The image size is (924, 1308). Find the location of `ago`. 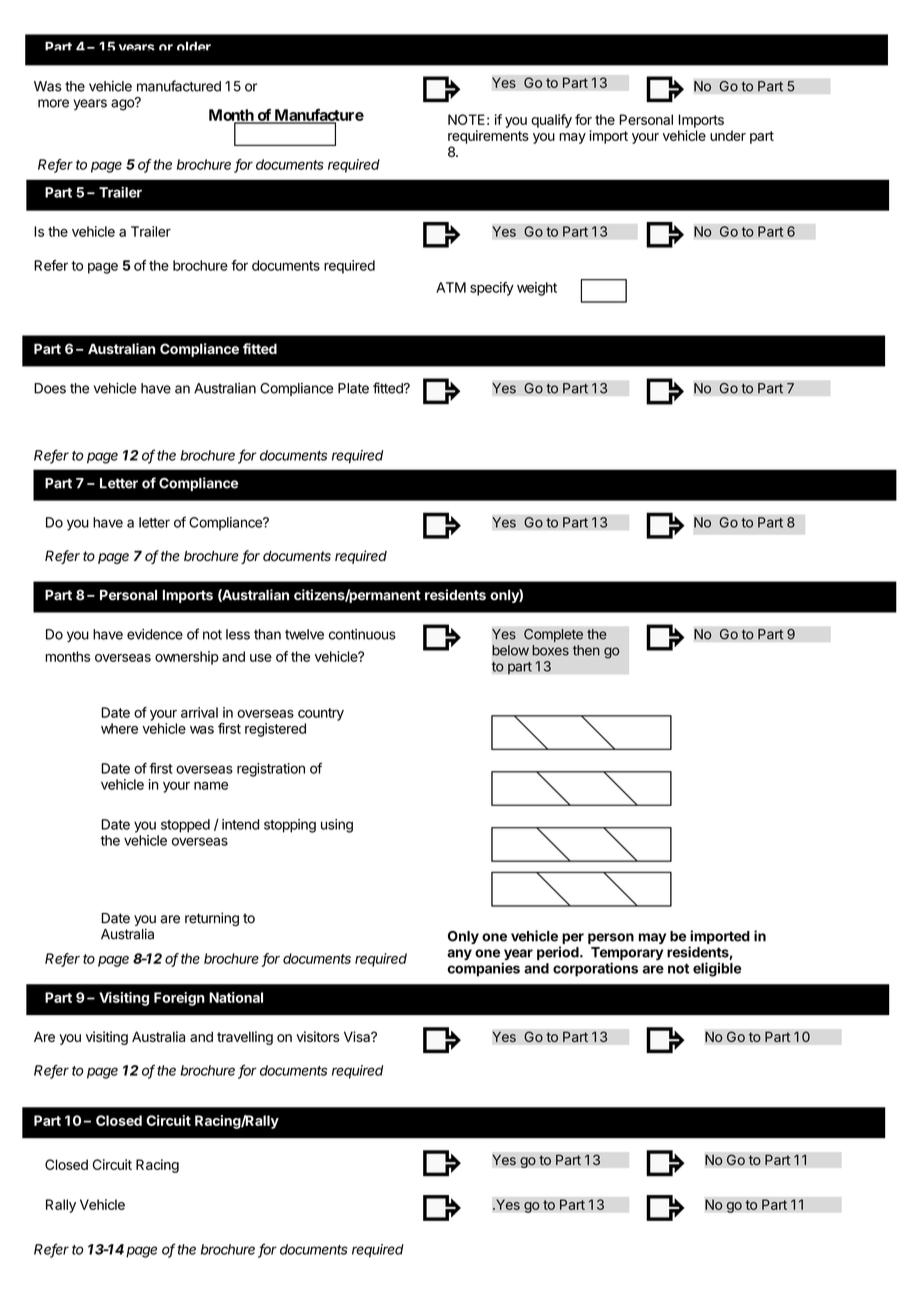

ago is located at coordinates (123, 104).
